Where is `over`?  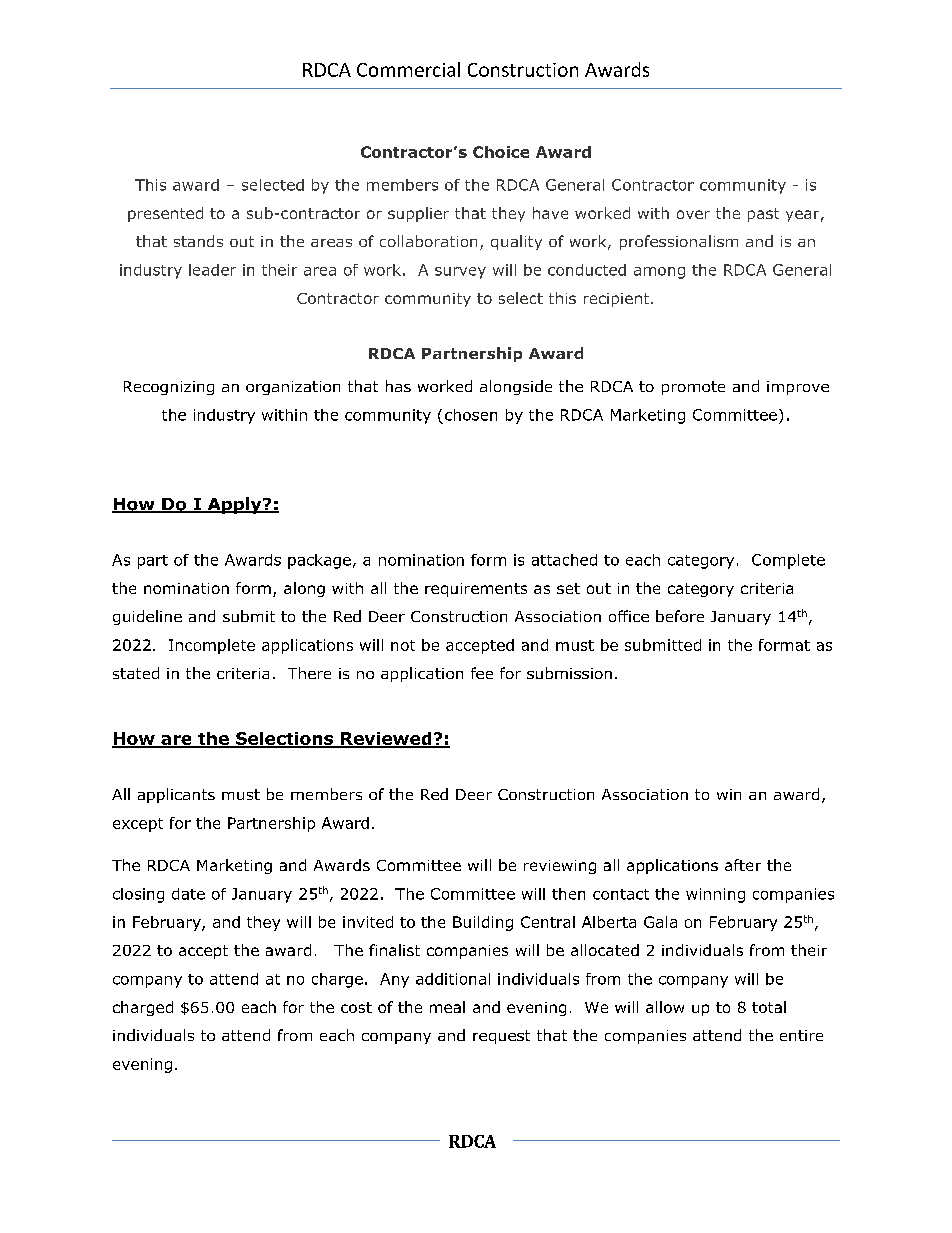 over is located at coordinates (693, 214).
